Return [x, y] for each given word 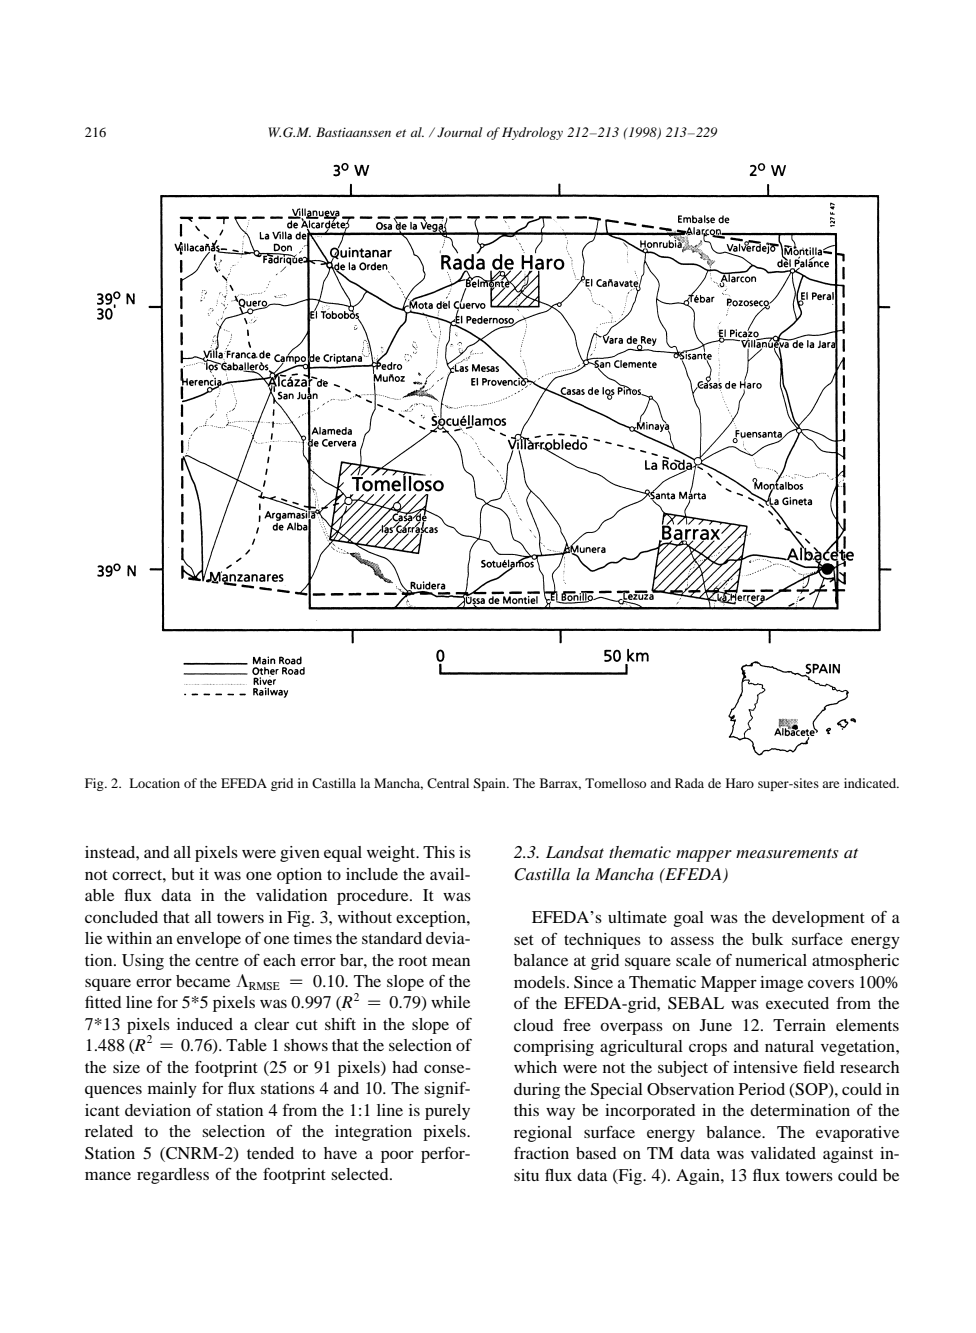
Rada [689, 783]
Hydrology [532, 133]
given [300, 854]
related [109, 1131]
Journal [460, 132]
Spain [490, 784]
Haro [740, 783]
